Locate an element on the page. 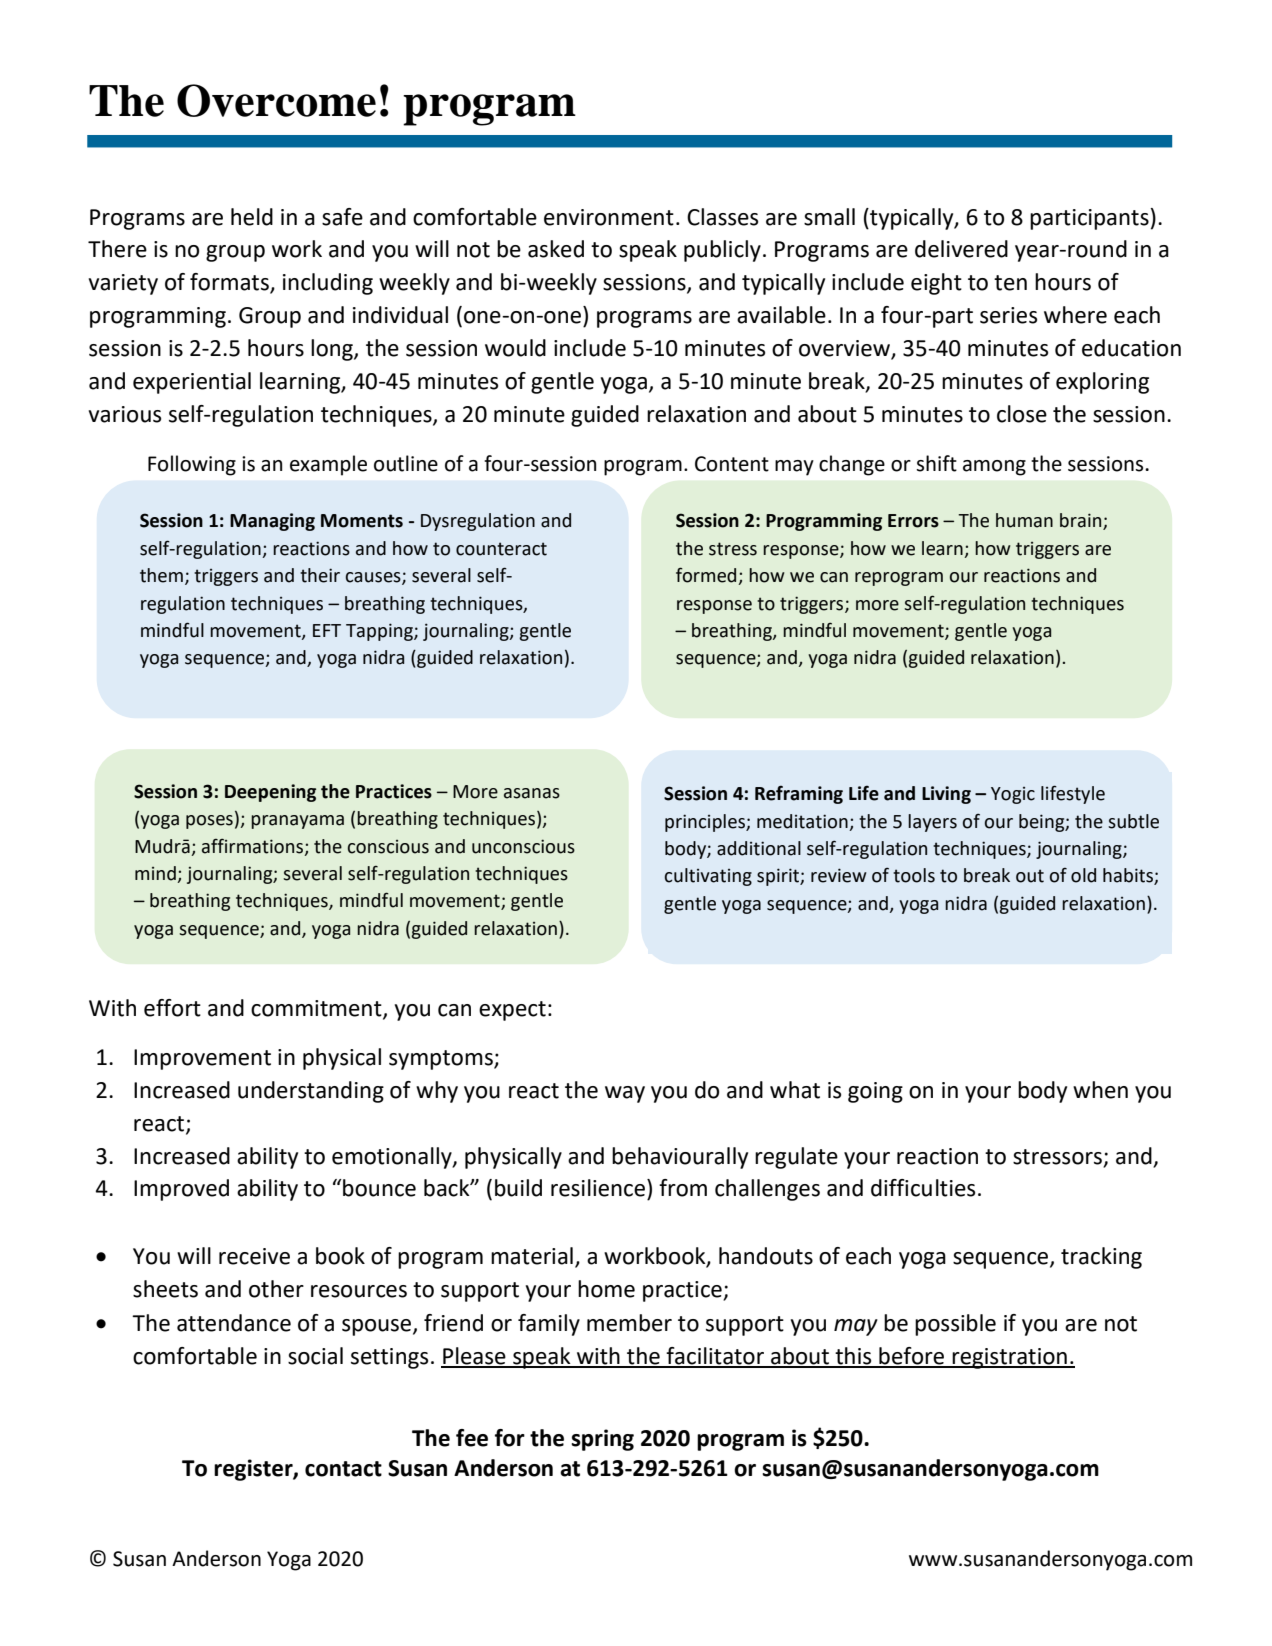 This page has width=1272, height=1646. environment is located at coordinates (609, 217).
